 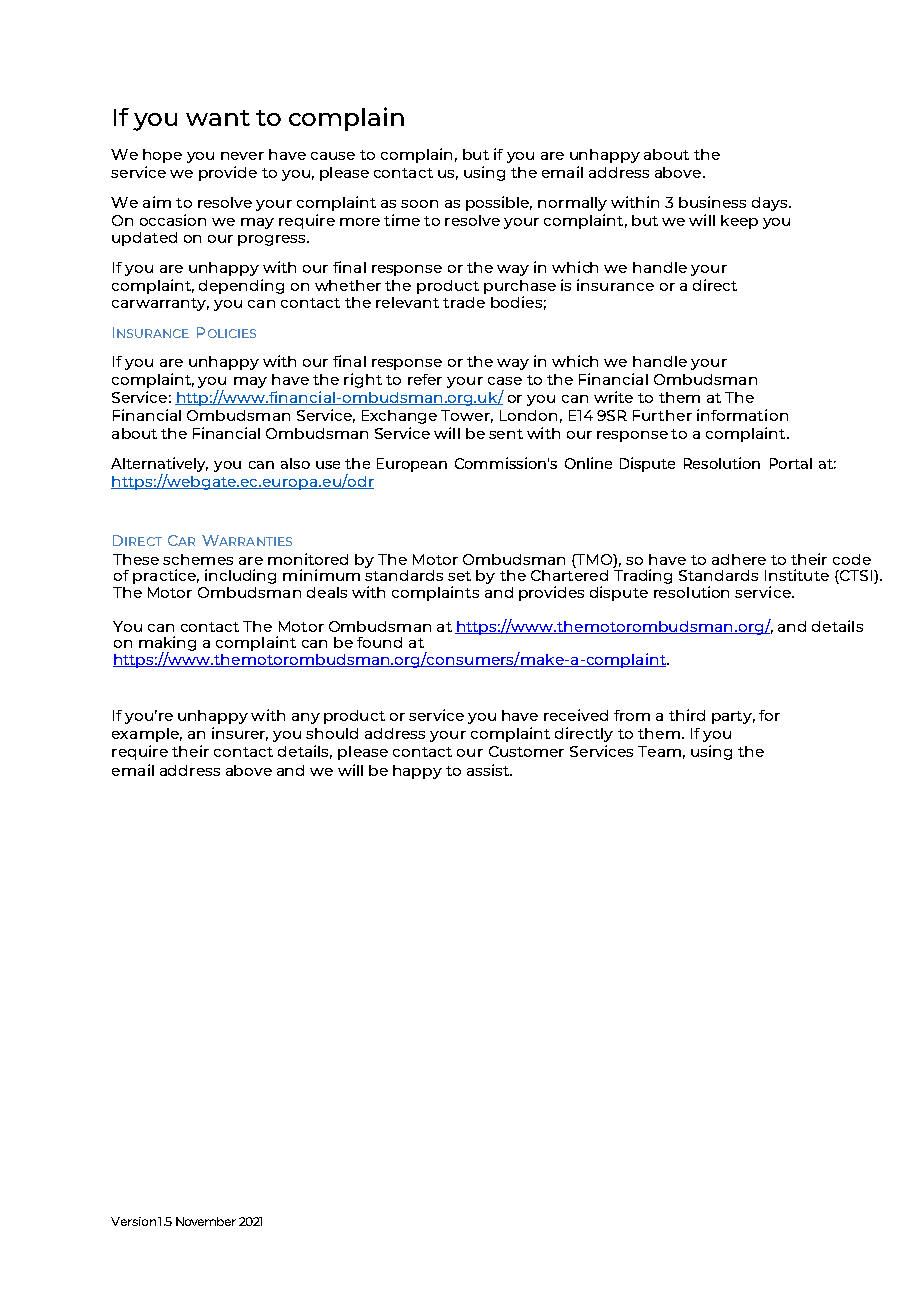 I want to click on assist, so click(x=489, y=770).
